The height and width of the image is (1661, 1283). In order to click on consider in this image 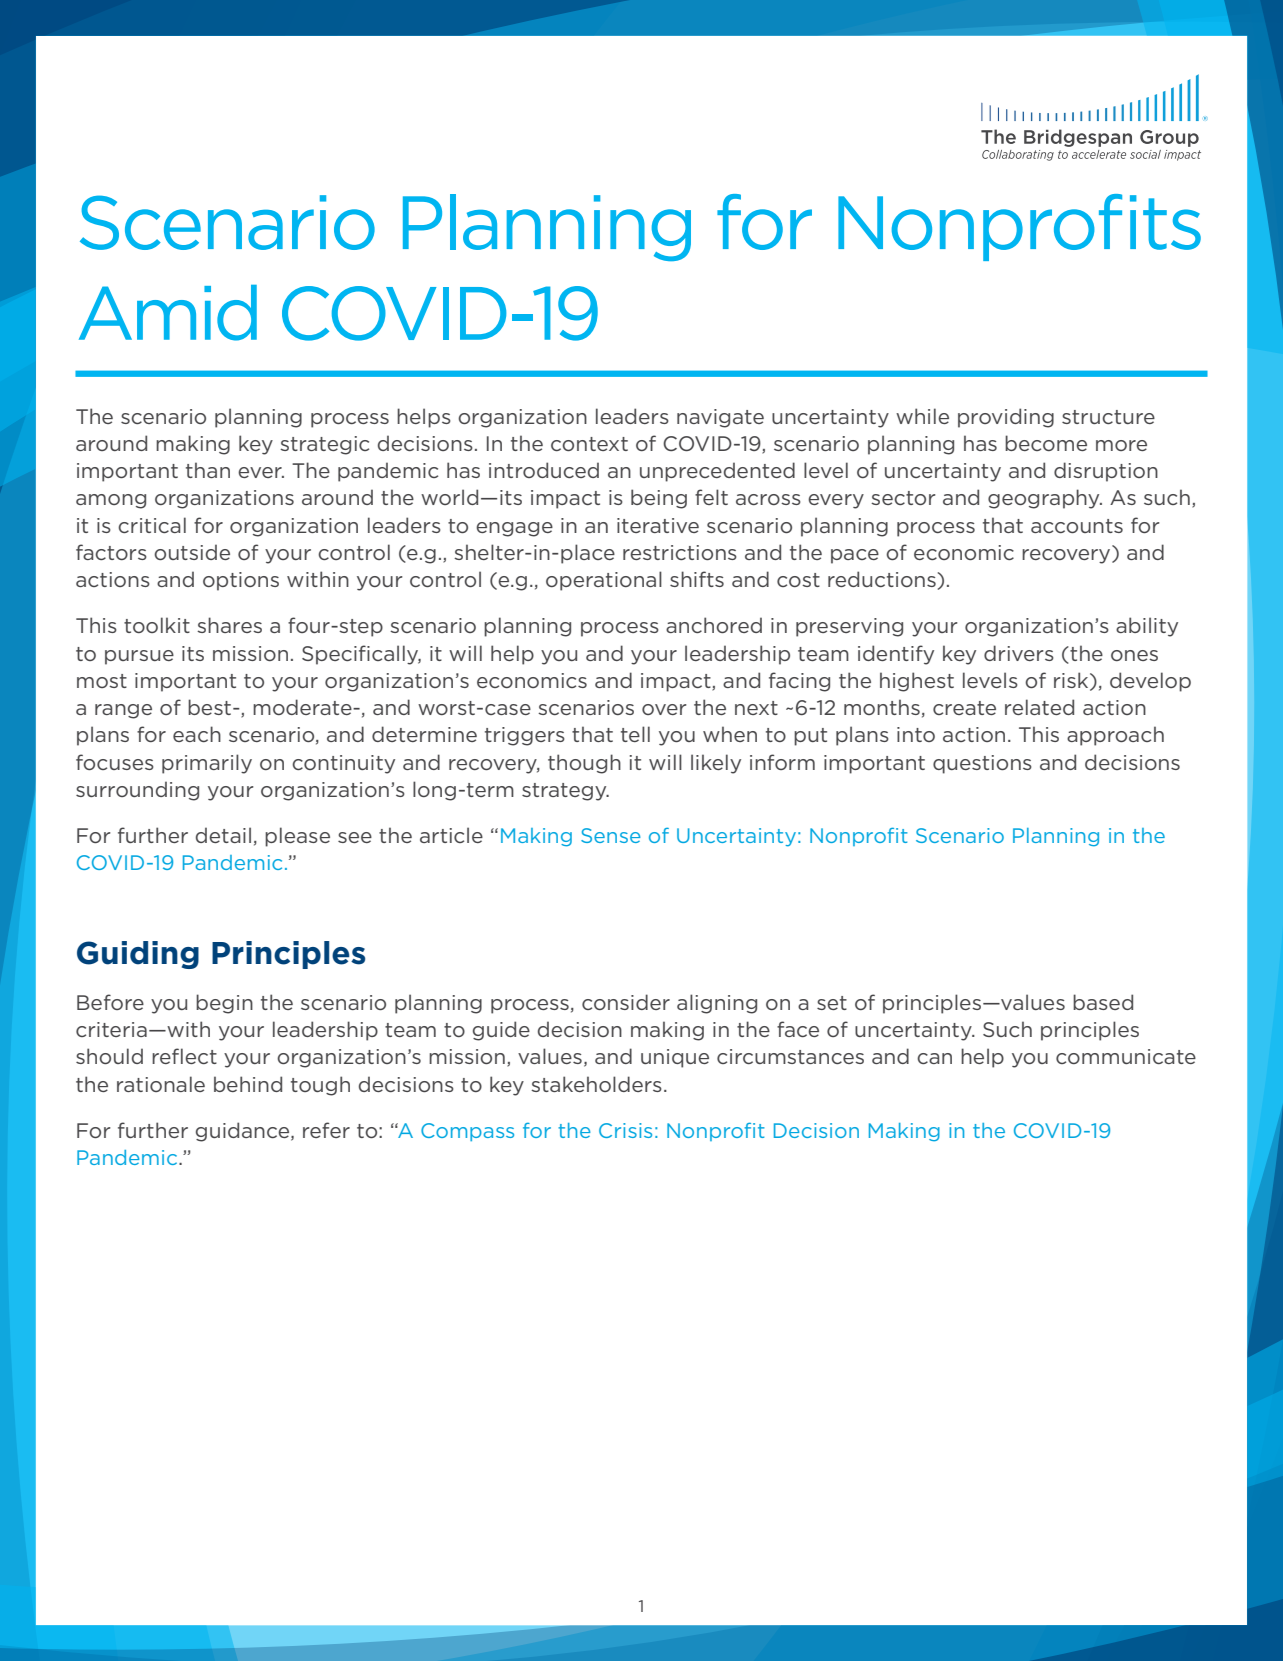, I will do `click(626, 1002)`.
